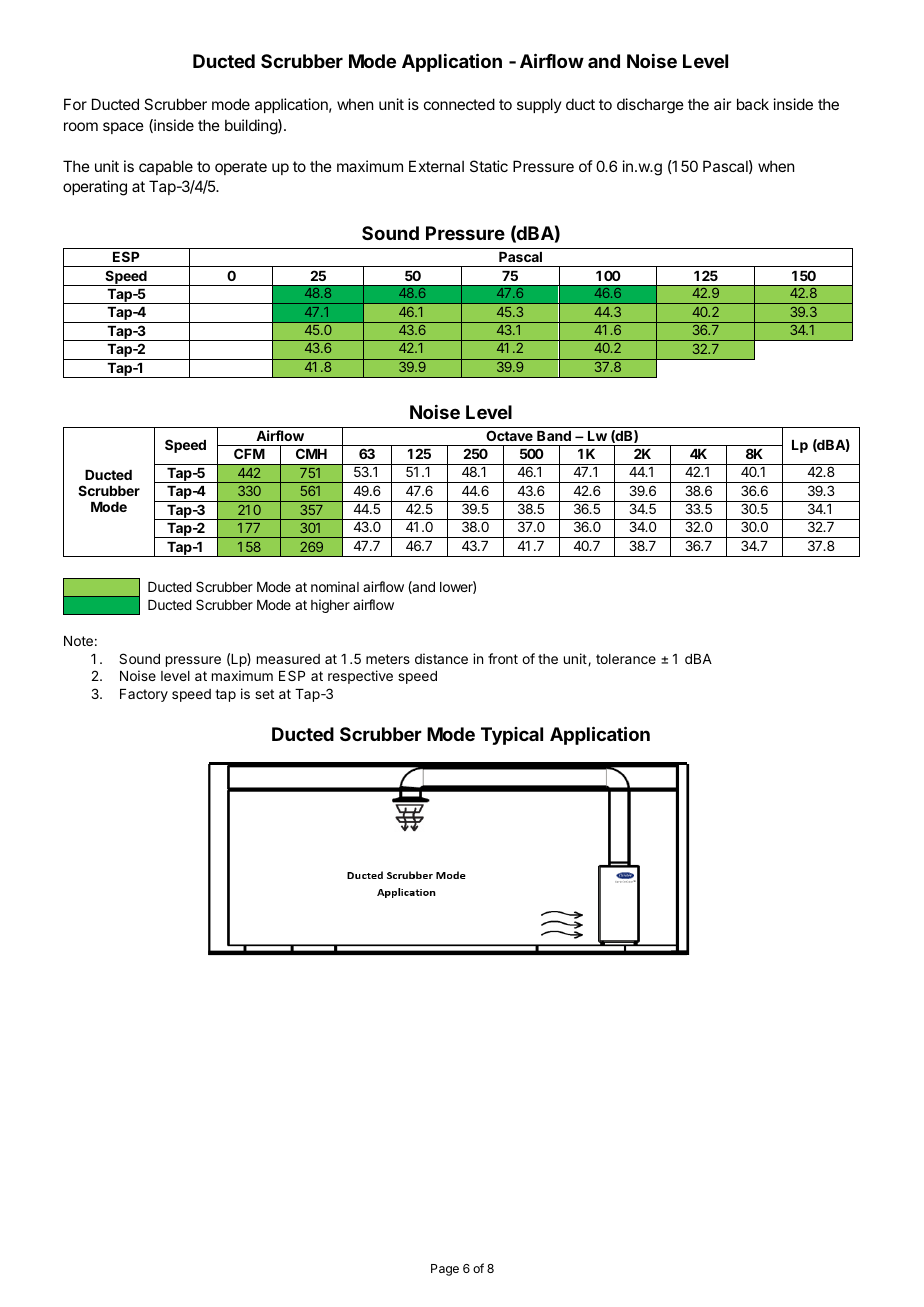 This screenshot has width=924, height=1307. Describe the element at coordinates (445, 1270) in the screenshot. I see `Page` at that location.
